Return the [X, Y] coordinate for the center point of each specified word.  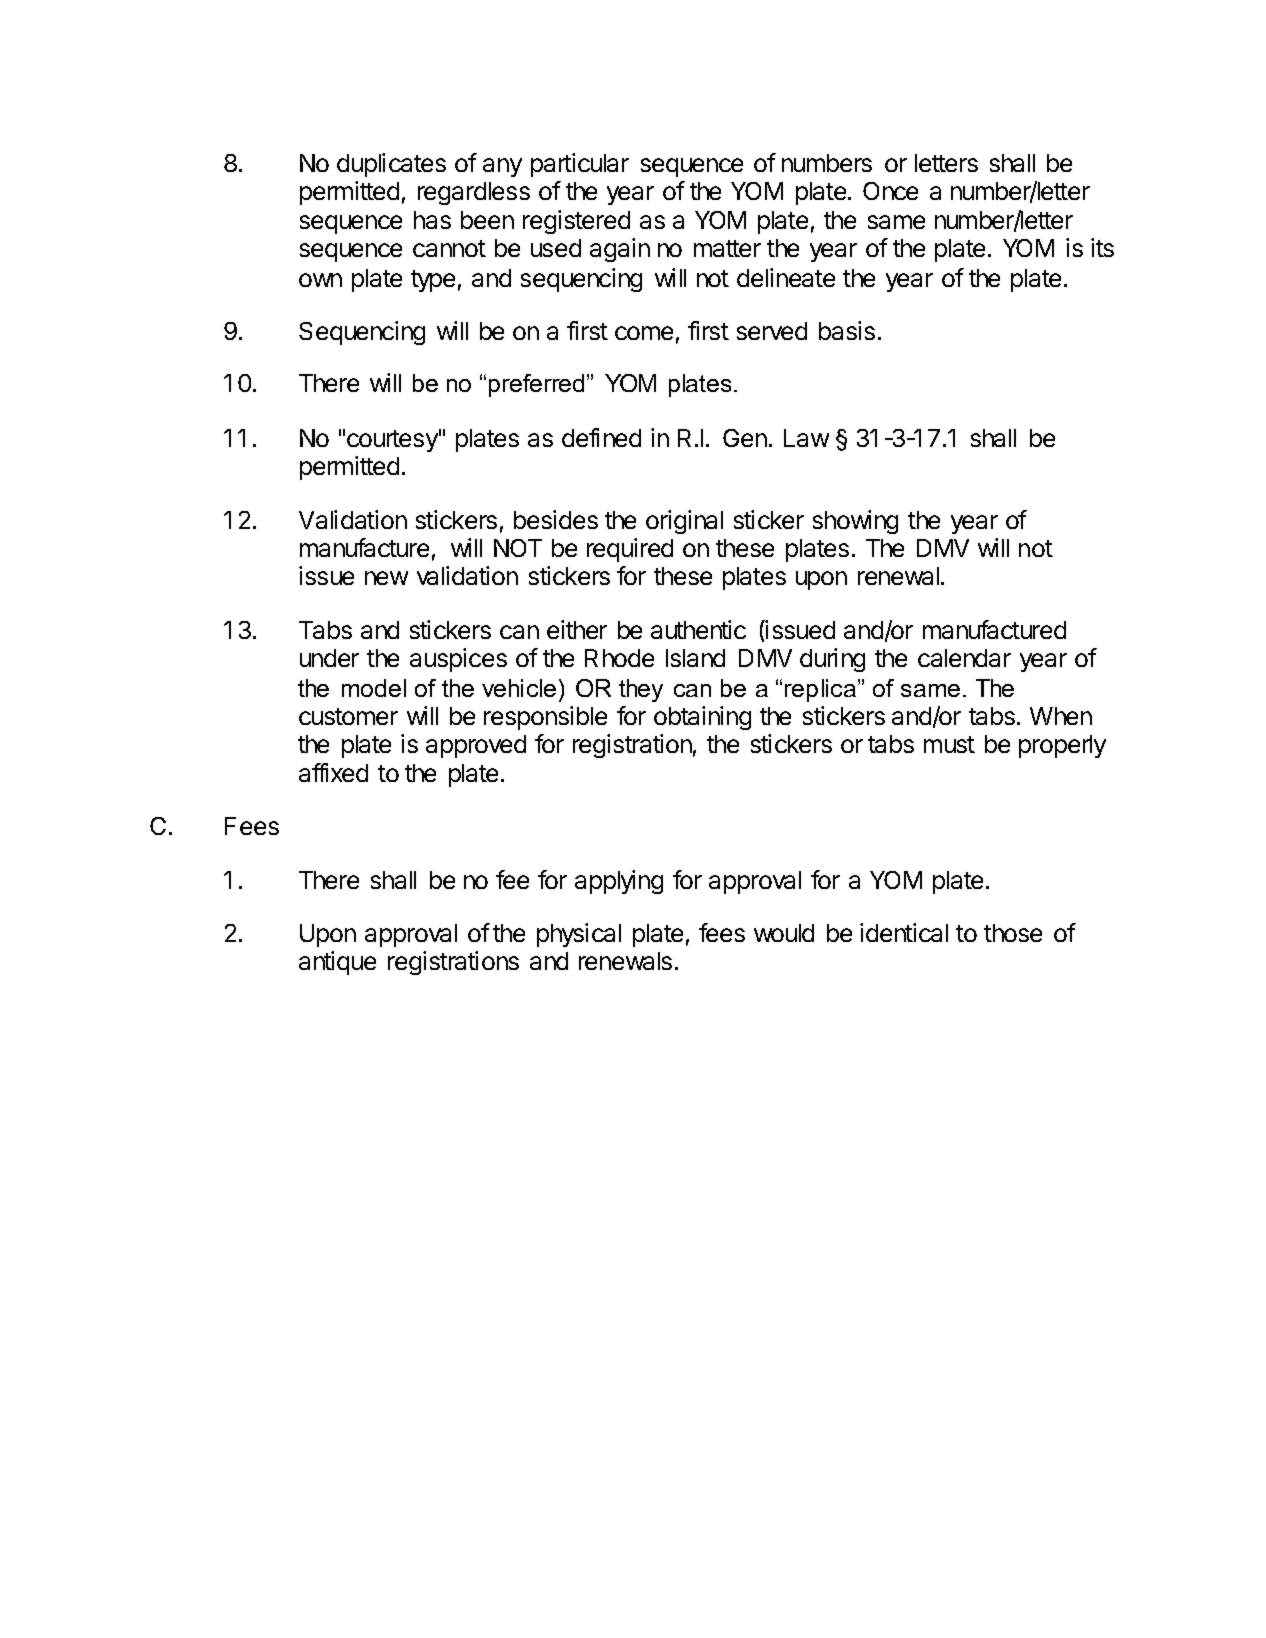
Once [890, 191]
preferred [536, 385]
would [784, 933]
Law [806, 438]
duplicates [391, 165]
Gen [746, 438]
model [374, 688]
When [1061, 716]
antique [337, 963]
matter [727, 248]
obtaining [702, 718]
